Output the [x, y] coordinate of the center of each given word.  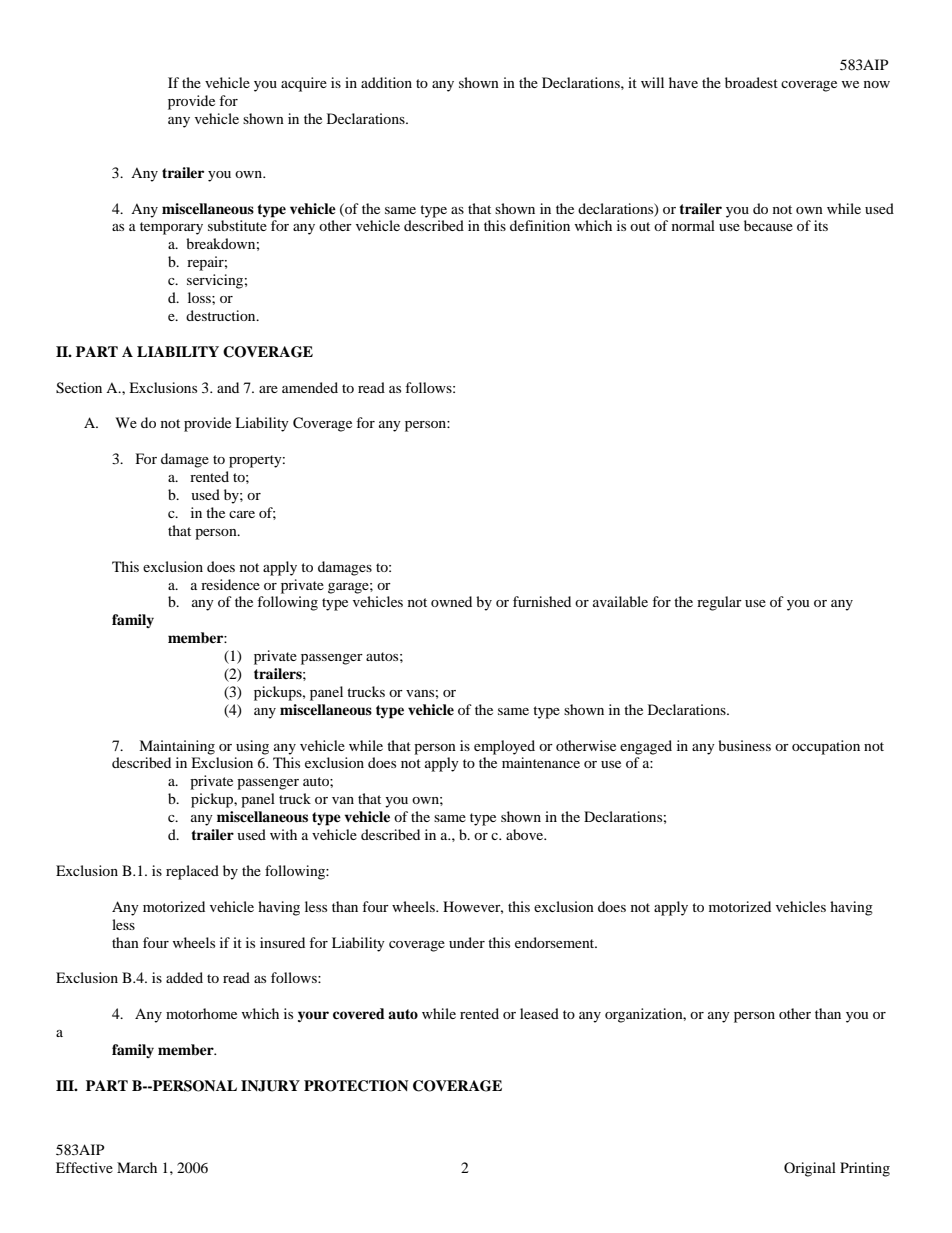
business [744, 745]
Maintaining [177, 747]
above [526, 834]
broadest [751, 82]
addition [386, 82]
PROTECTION [356, 1086]
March [137, 1167]
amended [310, 387]
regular [719, 603]
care [242, 514]
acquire [304, 84]
